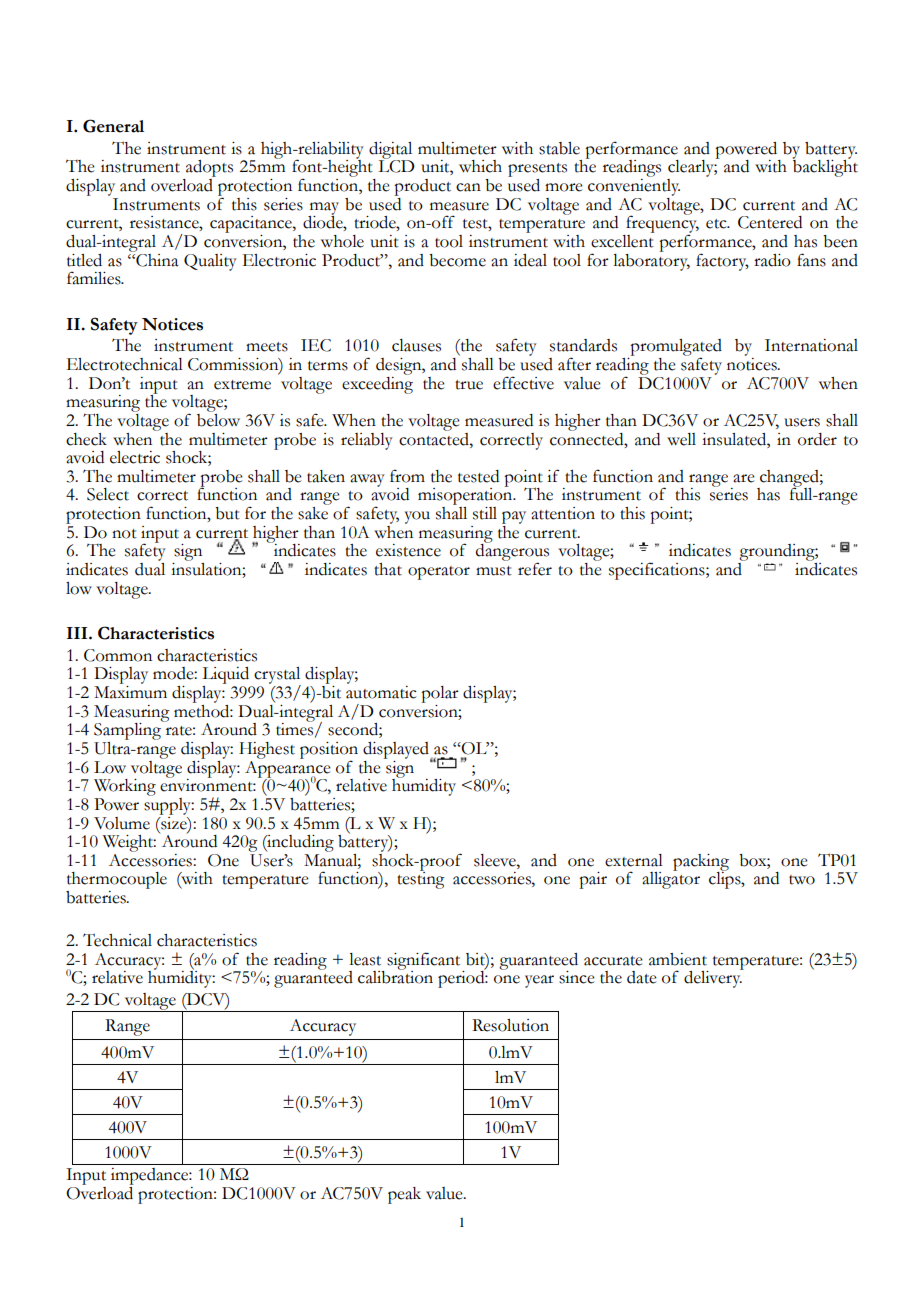  I want to click on two, so click(802, 880).
